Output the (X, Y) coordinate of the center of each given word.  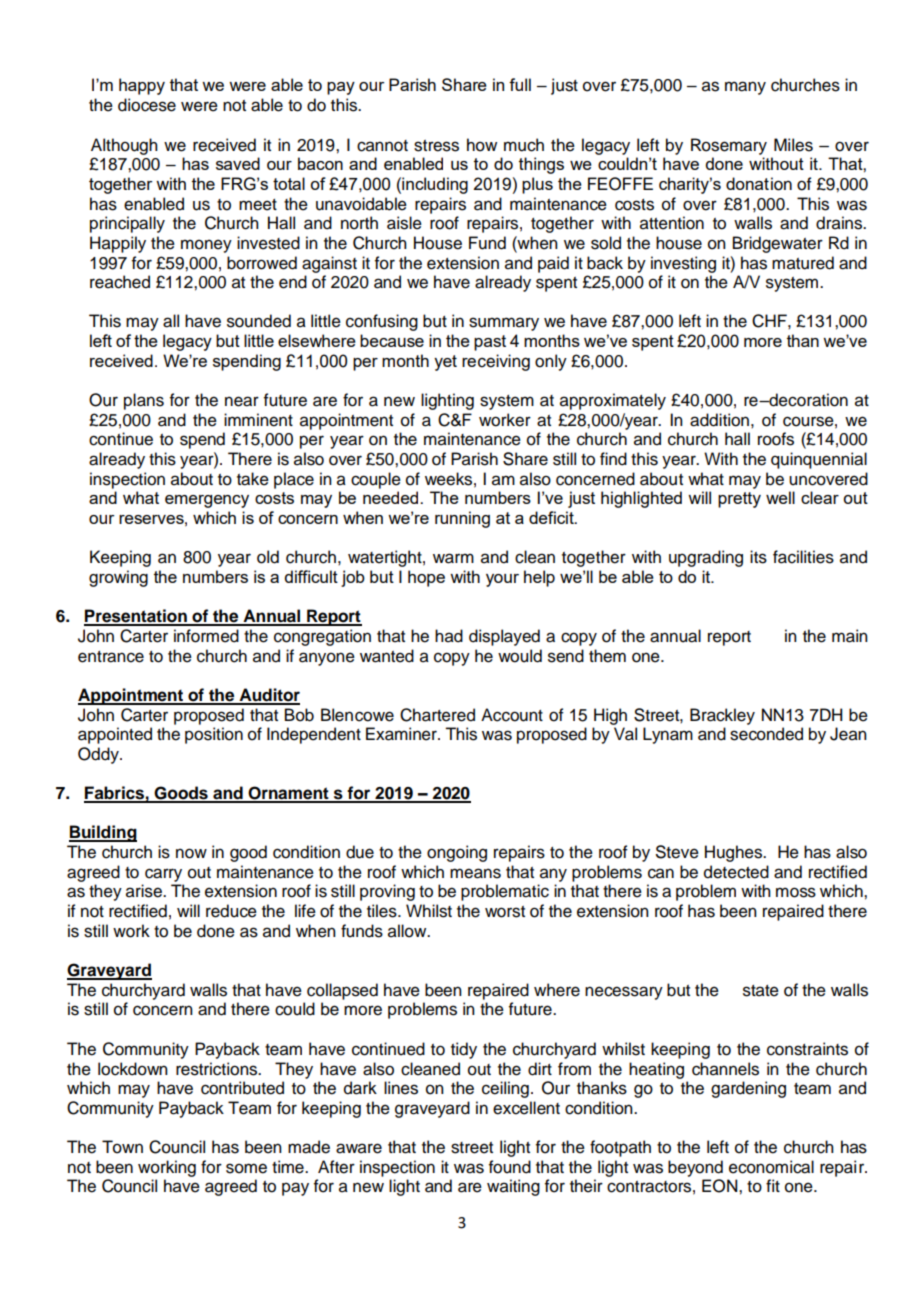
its (758, 557)
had (449, 636)
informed (206, 636)
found (510, 1167)
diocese (147, 105)
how (482, 145)
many (745, 88)
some (246, 1168)
